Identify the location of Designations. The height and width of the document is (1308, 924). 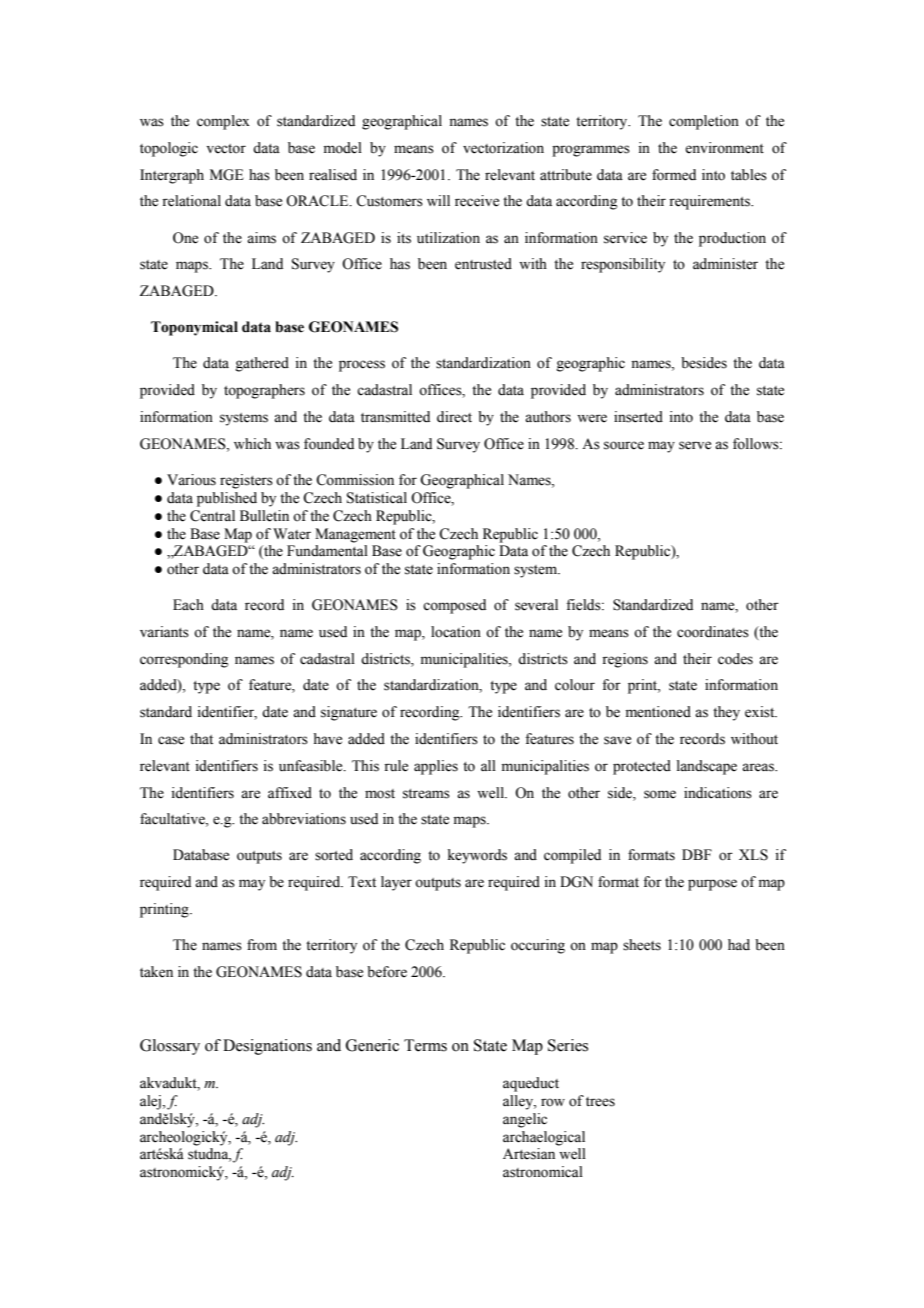
(267, 1047).
